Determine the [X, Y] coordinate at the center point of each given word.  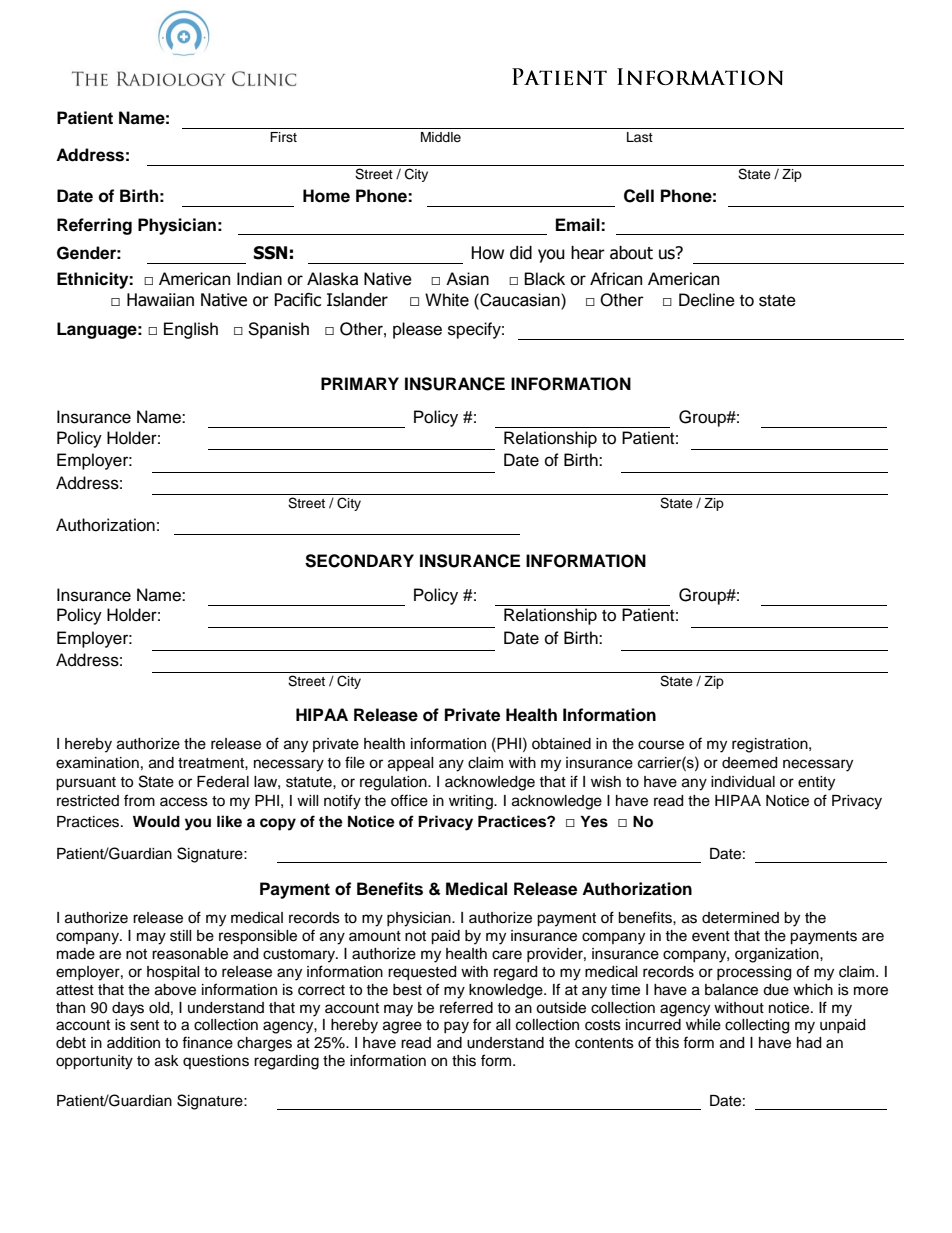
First [283, 137]
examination [97, 763]
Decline [707, 300]
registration [771, 745]
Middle [441, 137]
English [191, 330]
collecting [757, 1026]
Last [640, 137]
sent [144, 1025]
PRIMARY [360, 383]
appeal [411, 764]
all [503, 1024]
